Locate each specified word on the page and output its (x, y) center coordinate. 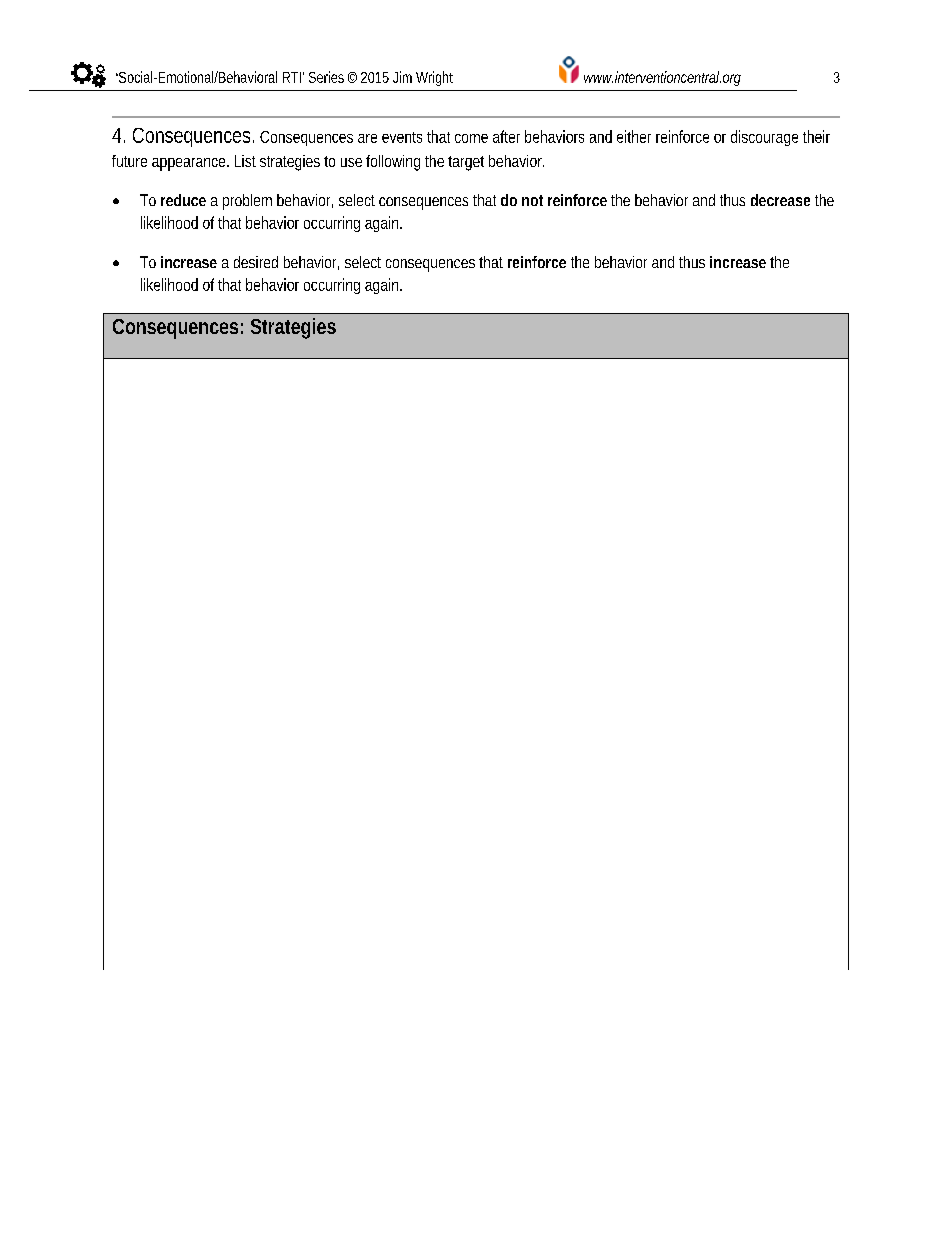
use (351, 162)
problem (247, 202)
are (367, 138)
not (532, 200)
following (393, 163)
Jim (402, 77)
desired (256, 262)
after (506, 136)
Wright (434, 78)
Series (326, 77)
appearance (190, 164)
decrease (780, 200)
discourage (764, 138)
